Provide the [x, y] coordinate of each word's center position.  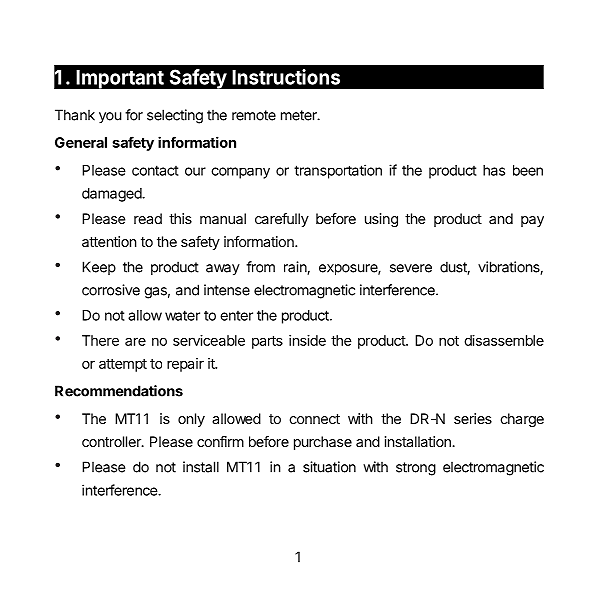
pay [532, 221]
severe [411, 268]
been [528, 170]
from [260, 267]
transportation [338, 171]
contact [155, 170]
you [110, 118]
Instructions [286, 77]
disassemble [504, 340]
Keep [99, 268]
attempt [123, 365]
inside [307, 340]
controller [112, 441]
